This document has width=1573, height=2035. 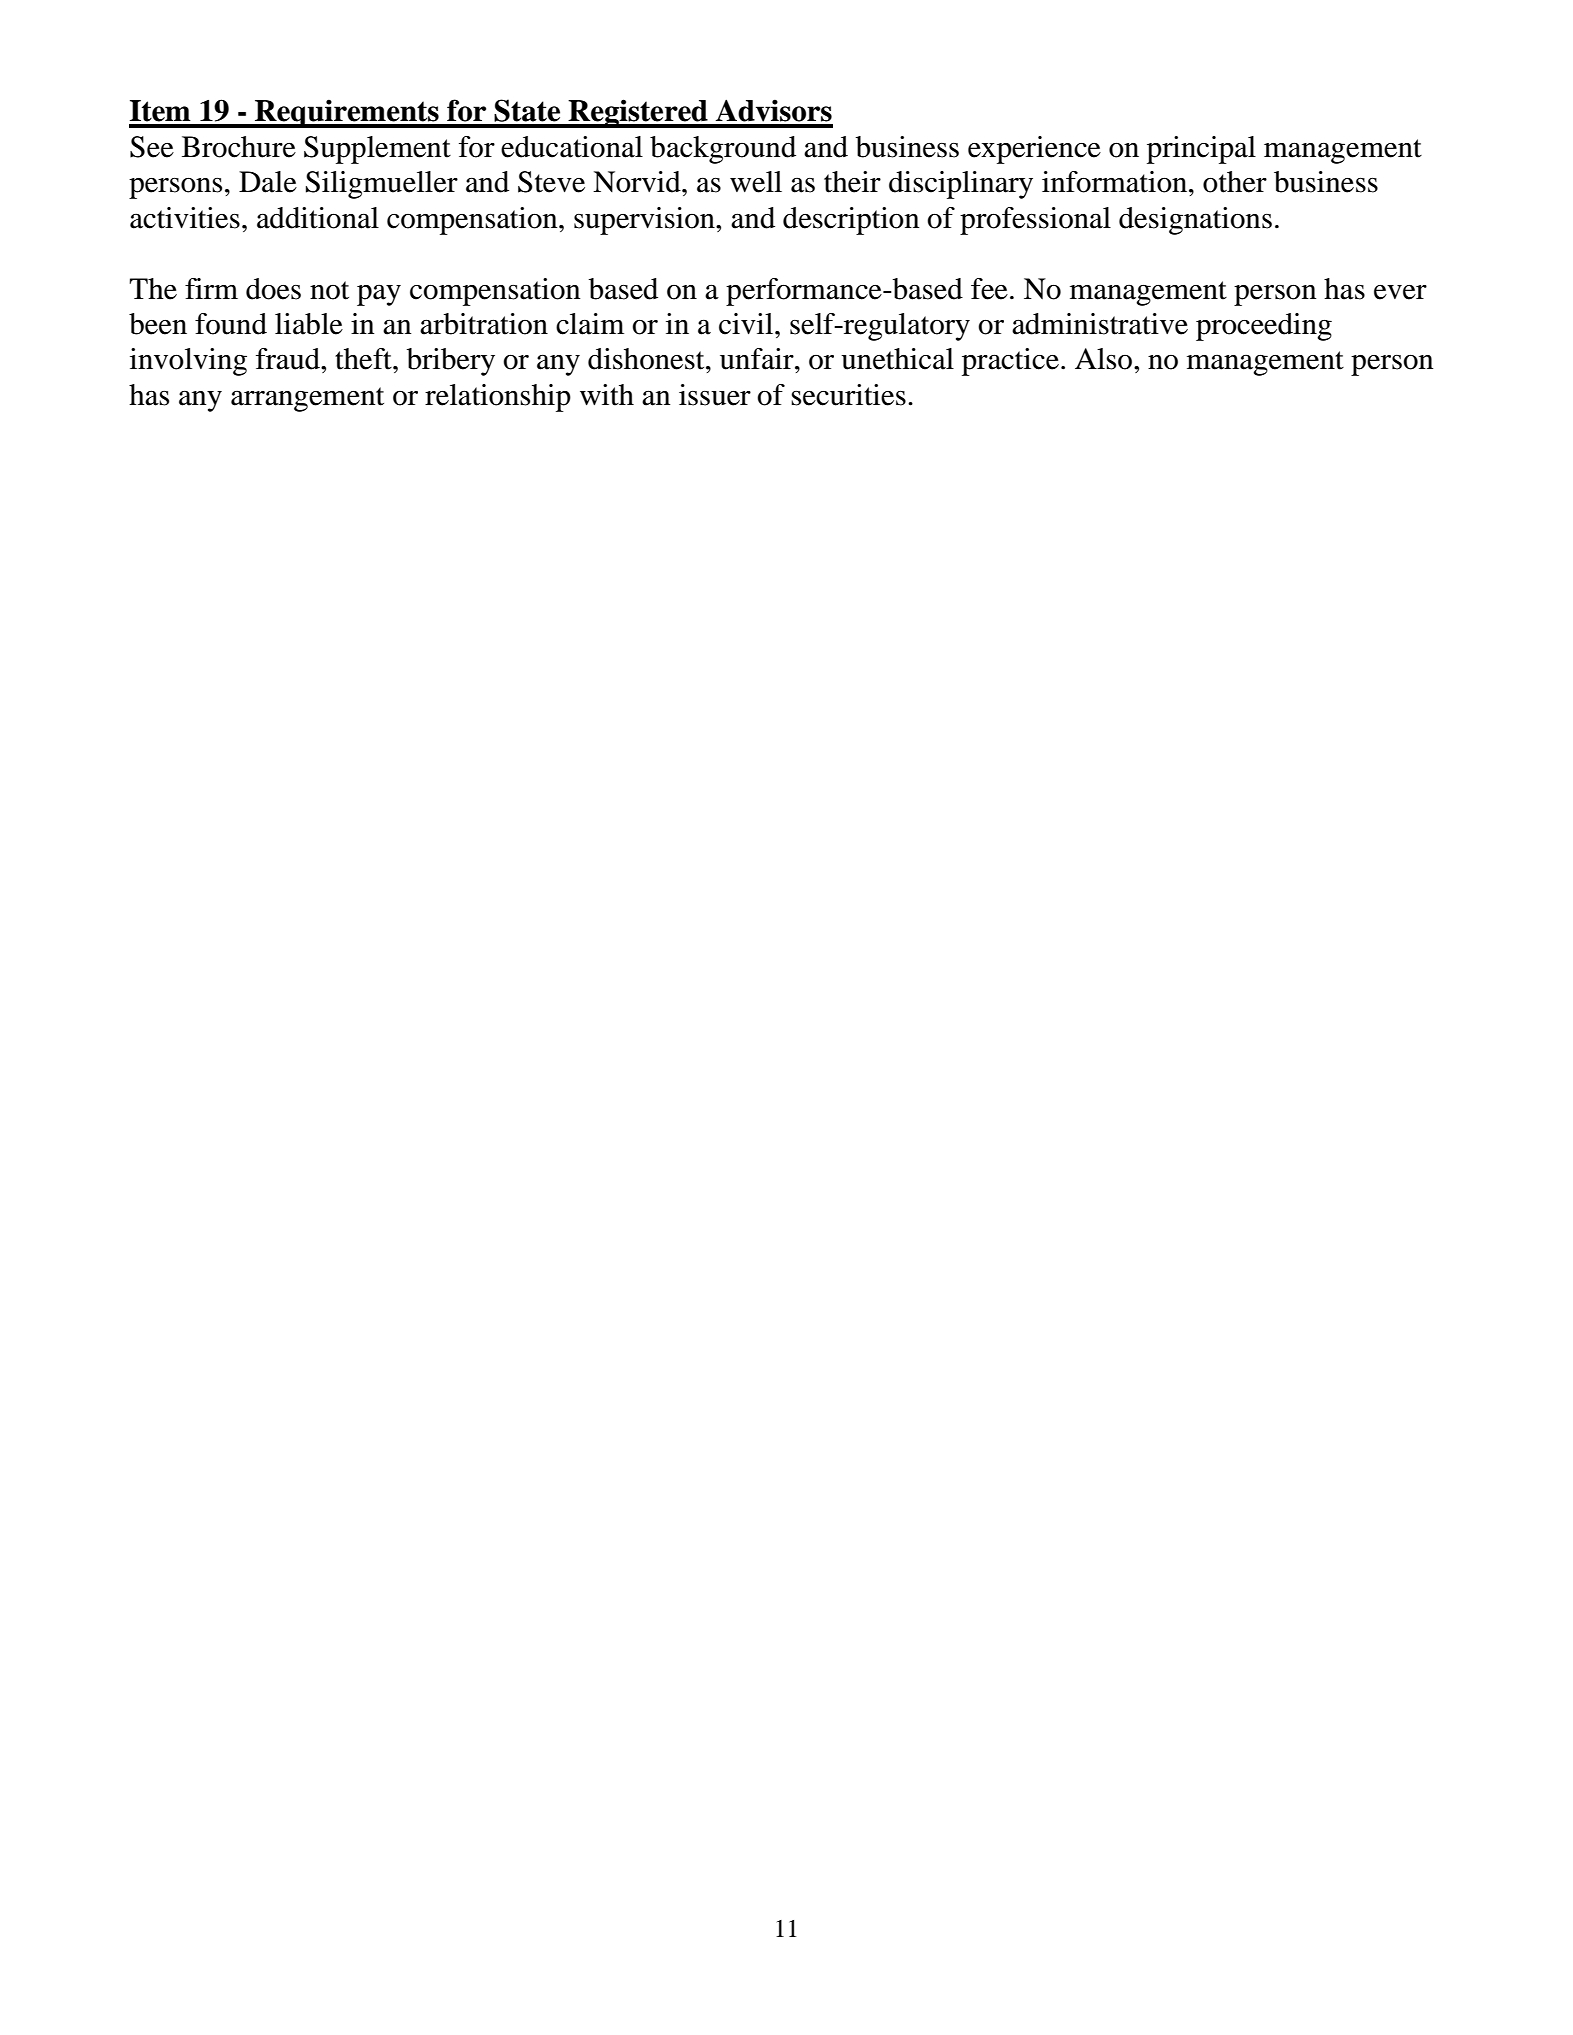 I want to click on proceeding, so click(x=1264, y=327).
